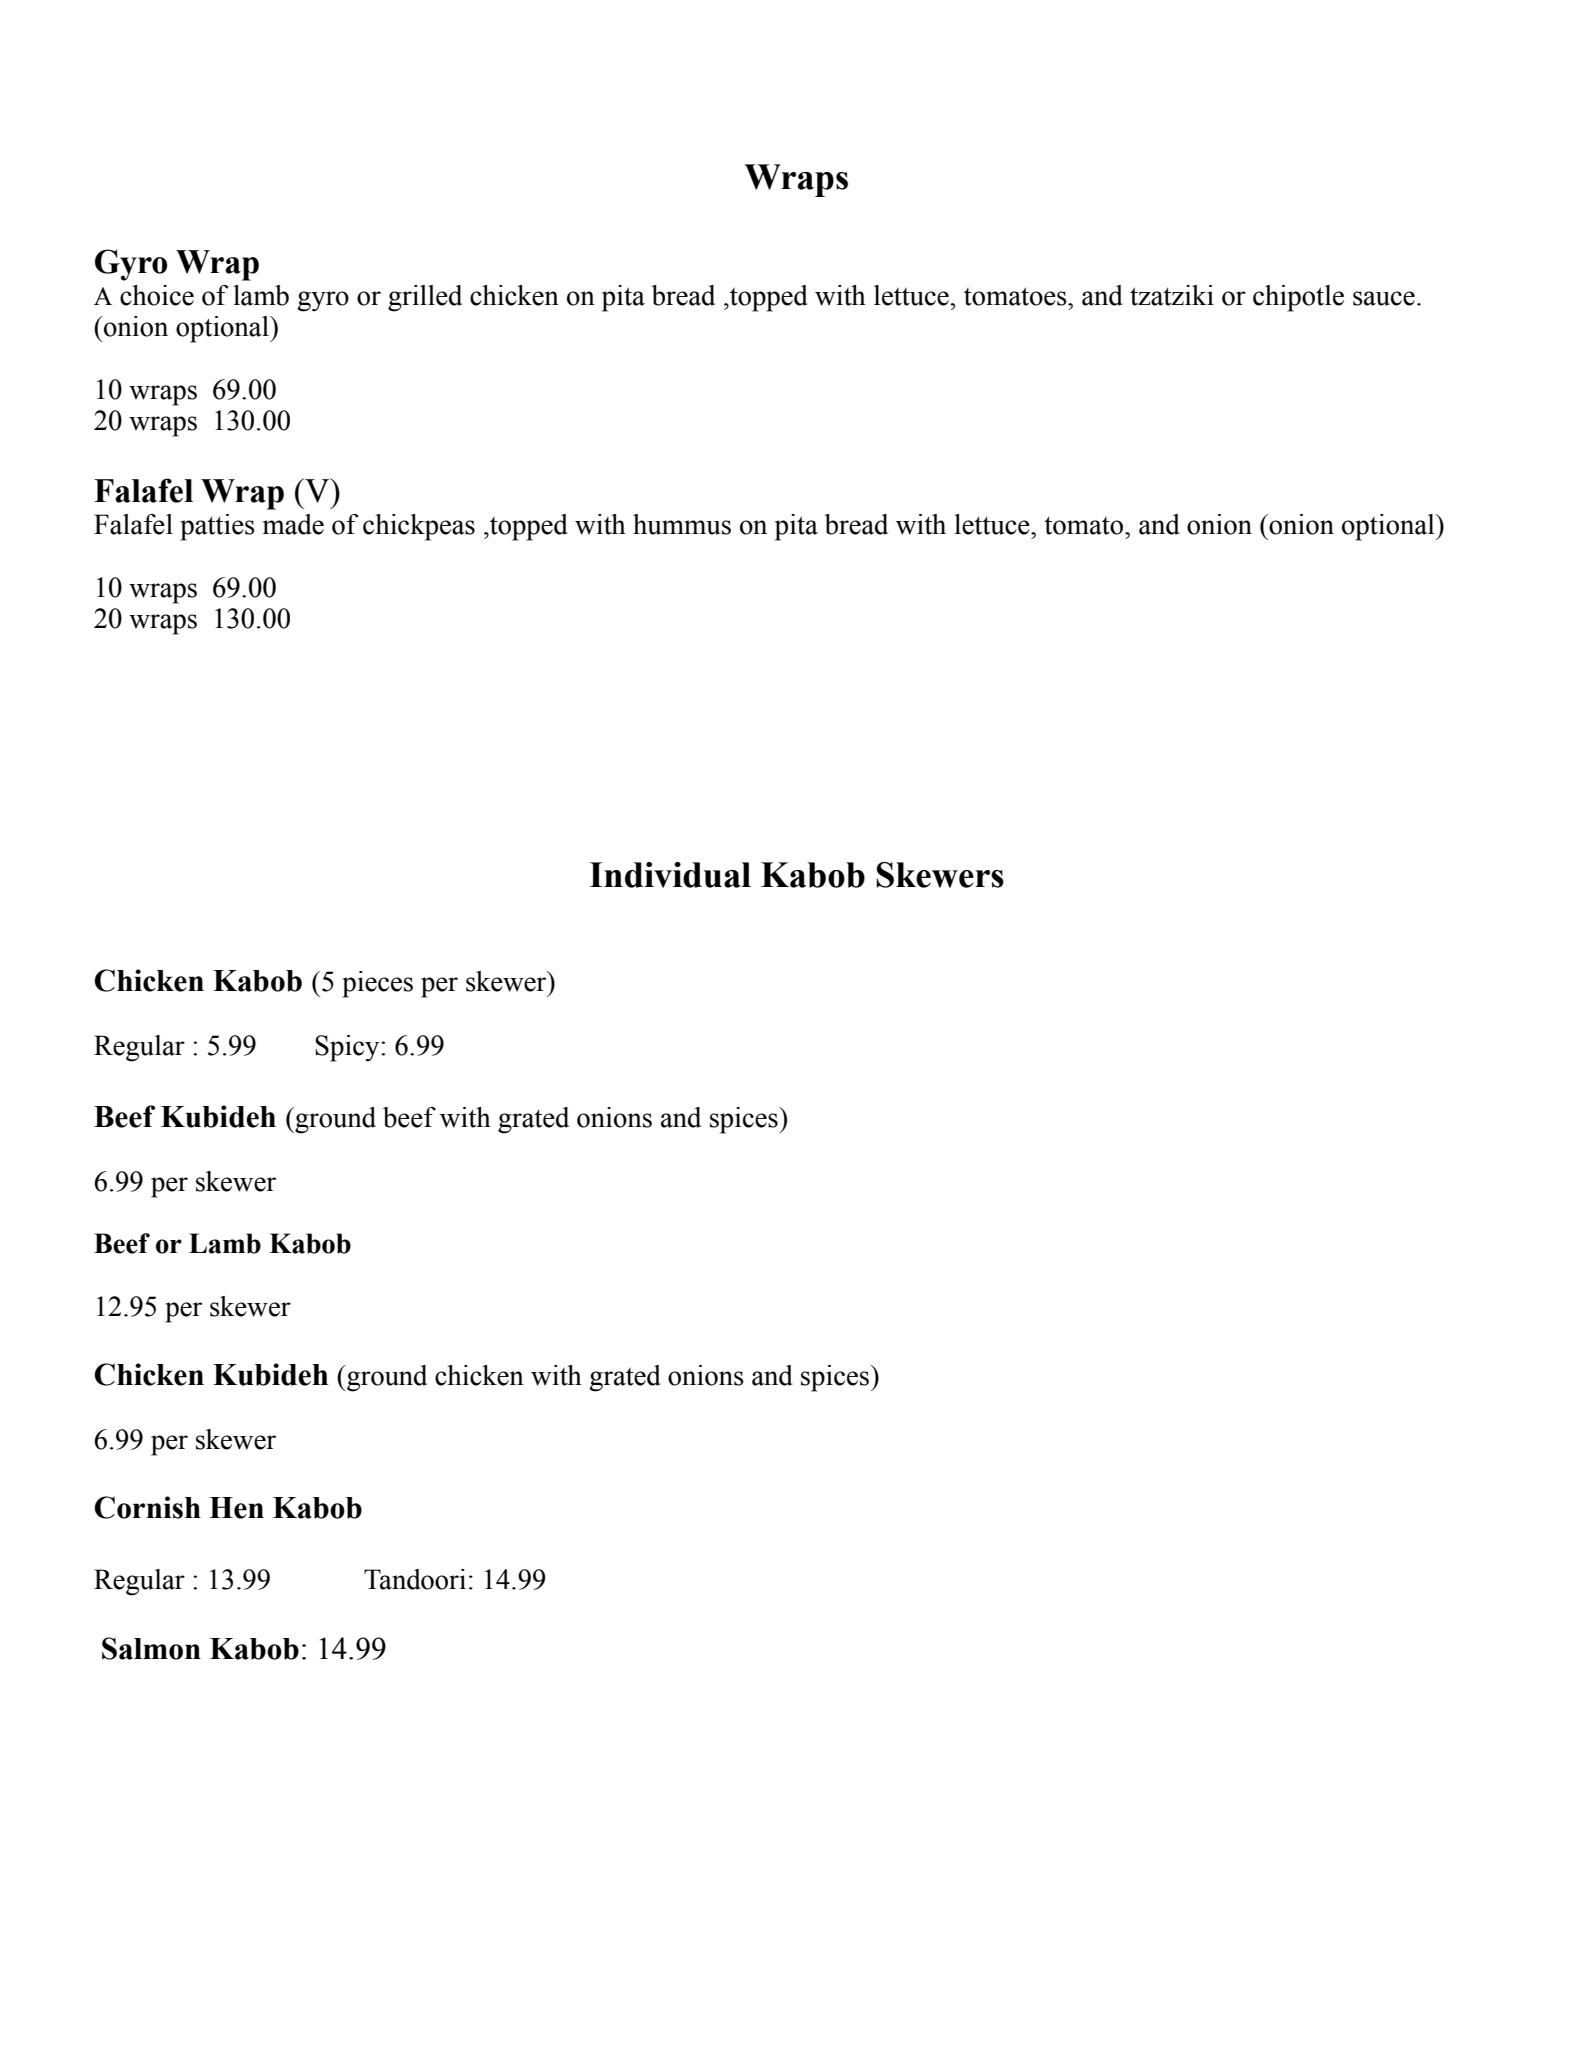 Image resolution: width=1594 pixels, height=2063 pixels. I want to click on Cornish, so click(147, 1507).
